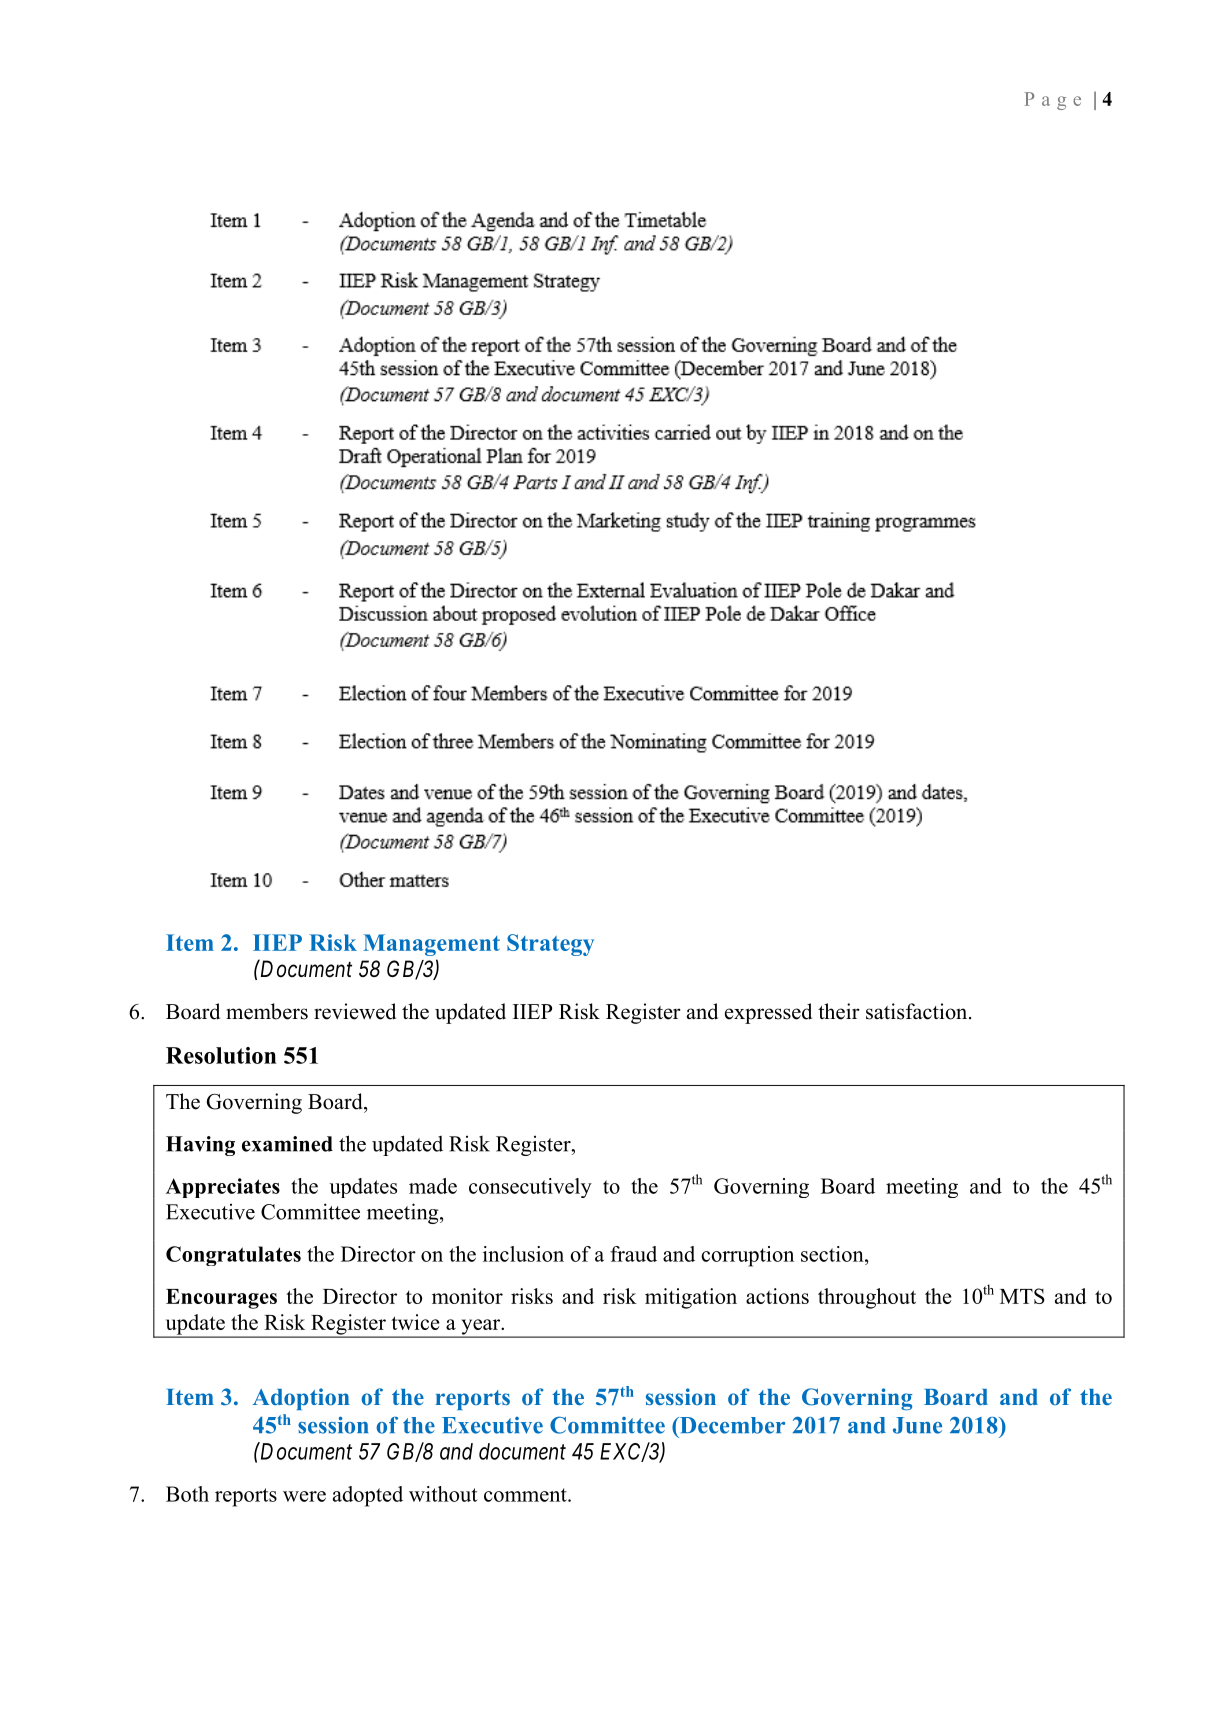 The height and width of the screenshot is (1721, 1216). I want to click on satisfaction, so click(918, 1011).
